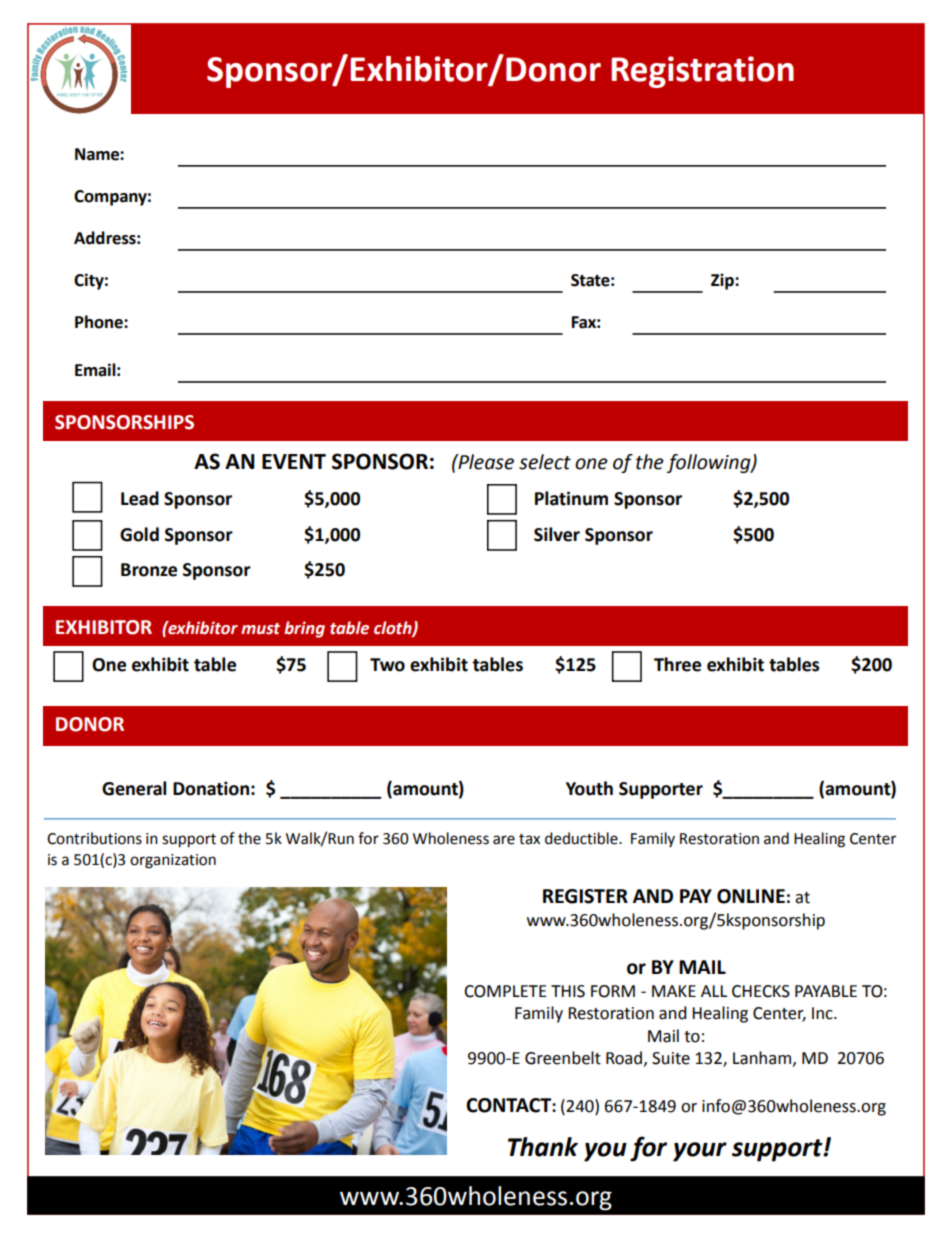 Image resolution: width=952 pixels, height=1233 pixels. Describe the element at coordinates (677, 664) in the screenshot. I see `Three` at that location.
